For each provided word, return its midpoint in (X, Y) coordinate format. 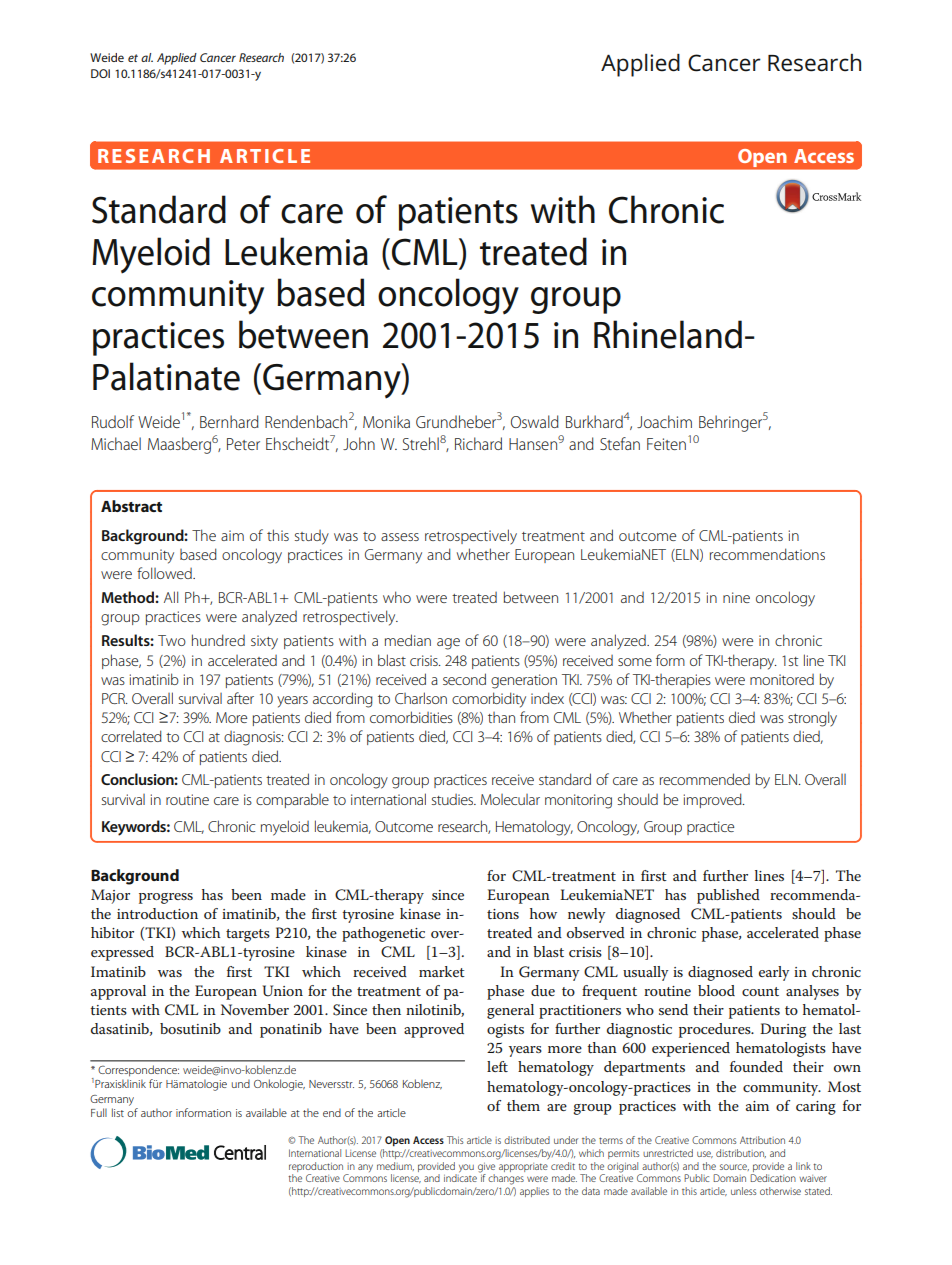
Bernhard (229, 421)
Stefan (620, 443)
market (442, 971)
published (728, 896)
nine (736, 597)
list (118, 1112)
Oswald (535, 421)
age (448, 644)
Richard (478, 443)
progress (166, 898)
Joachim (664, 421)
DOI (100, 73)
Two (172, 640)
